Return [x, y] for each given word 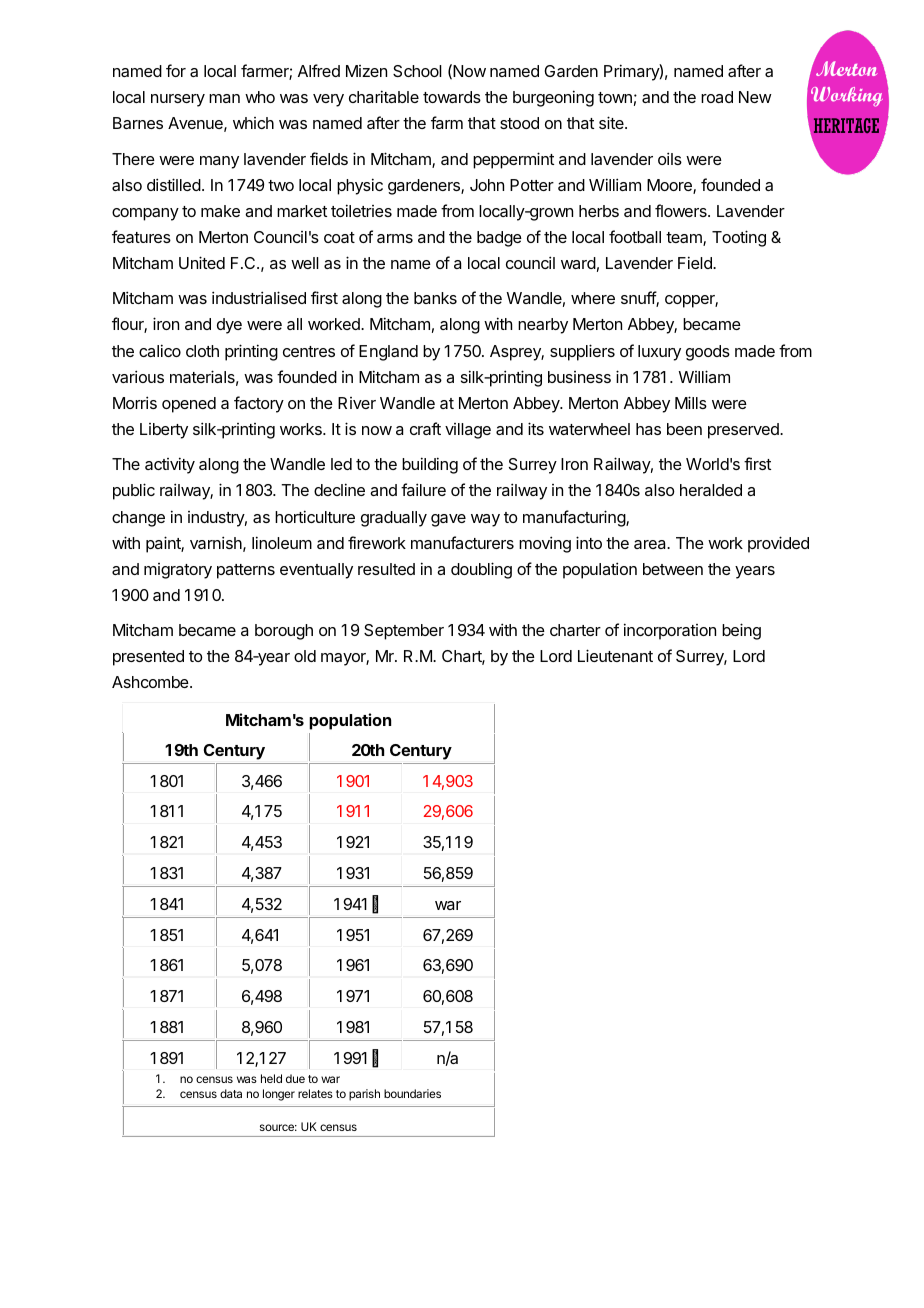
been [684, 429]
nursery [178, 100]
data [231, 1093]
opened [189, 405]
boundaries [412, 1093]
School [417, 71]
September [404, 632]
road [717, 97]
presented [148, 658]
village [468, 431]
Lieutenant [615, 655]
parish [364, 1095]
